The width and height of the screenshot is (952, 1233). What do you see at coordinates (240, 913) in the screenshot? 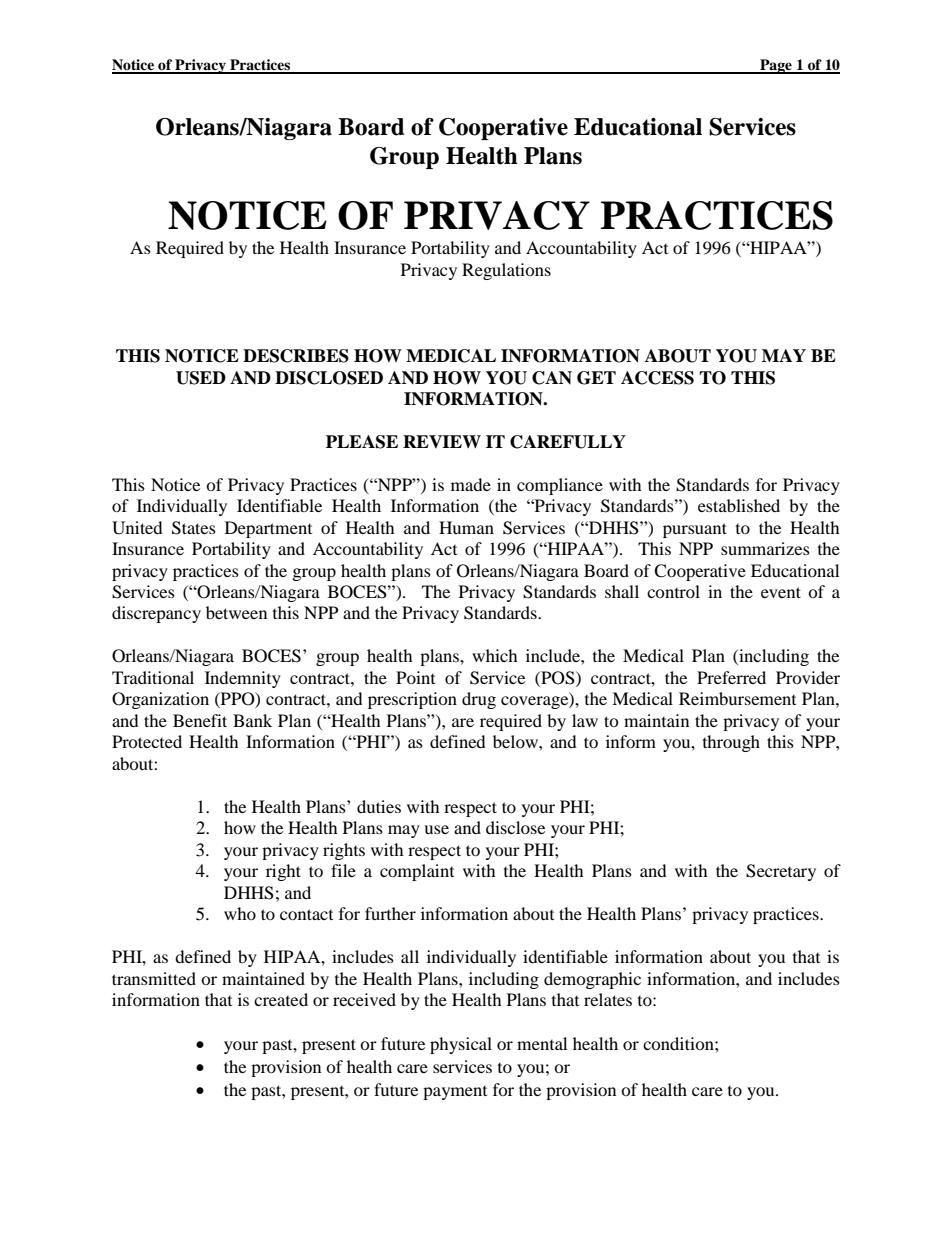
I see `who` at bounding box center [240, 913].
